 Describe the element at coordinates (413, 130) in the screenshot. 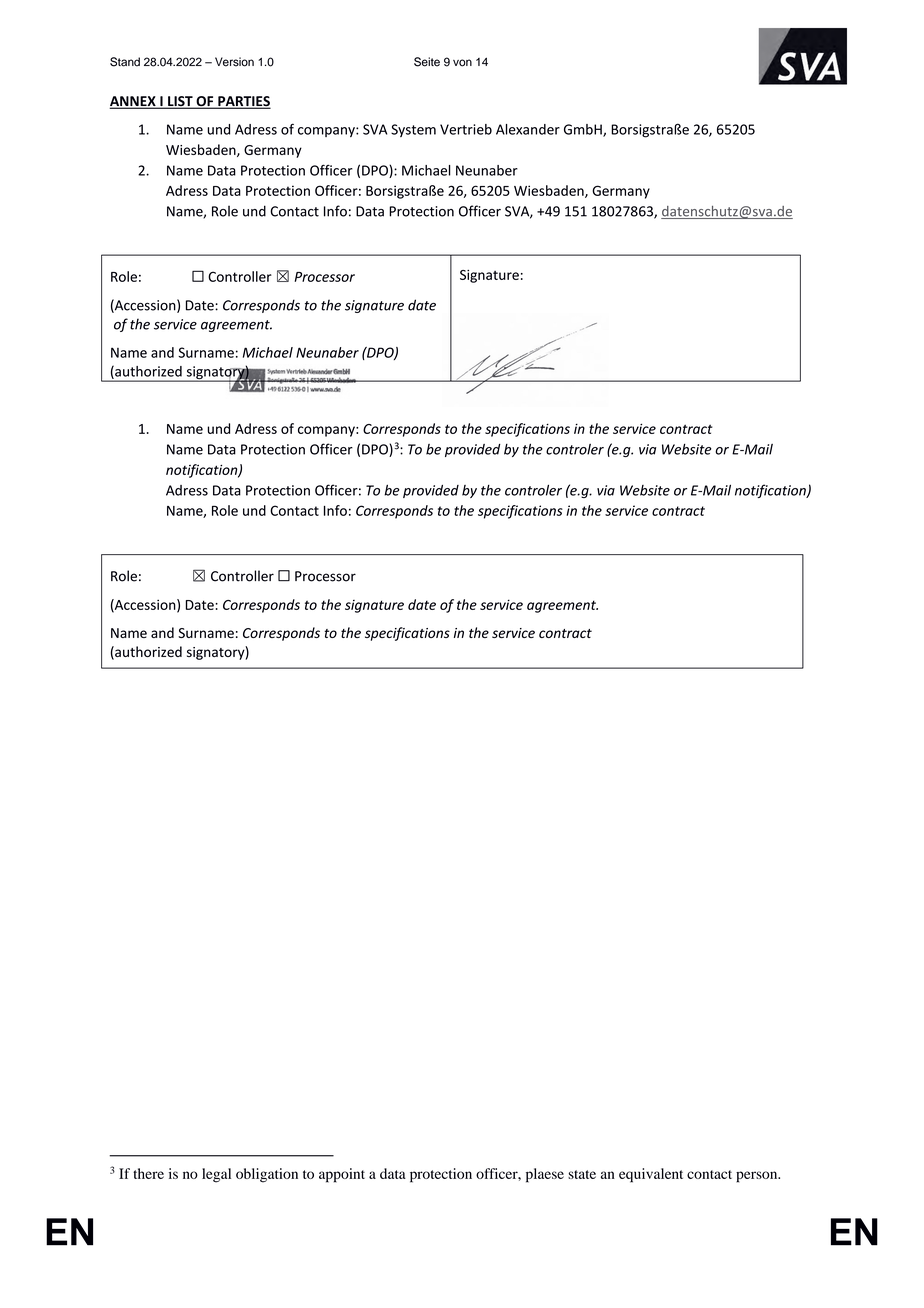

I see `System` at that location.
